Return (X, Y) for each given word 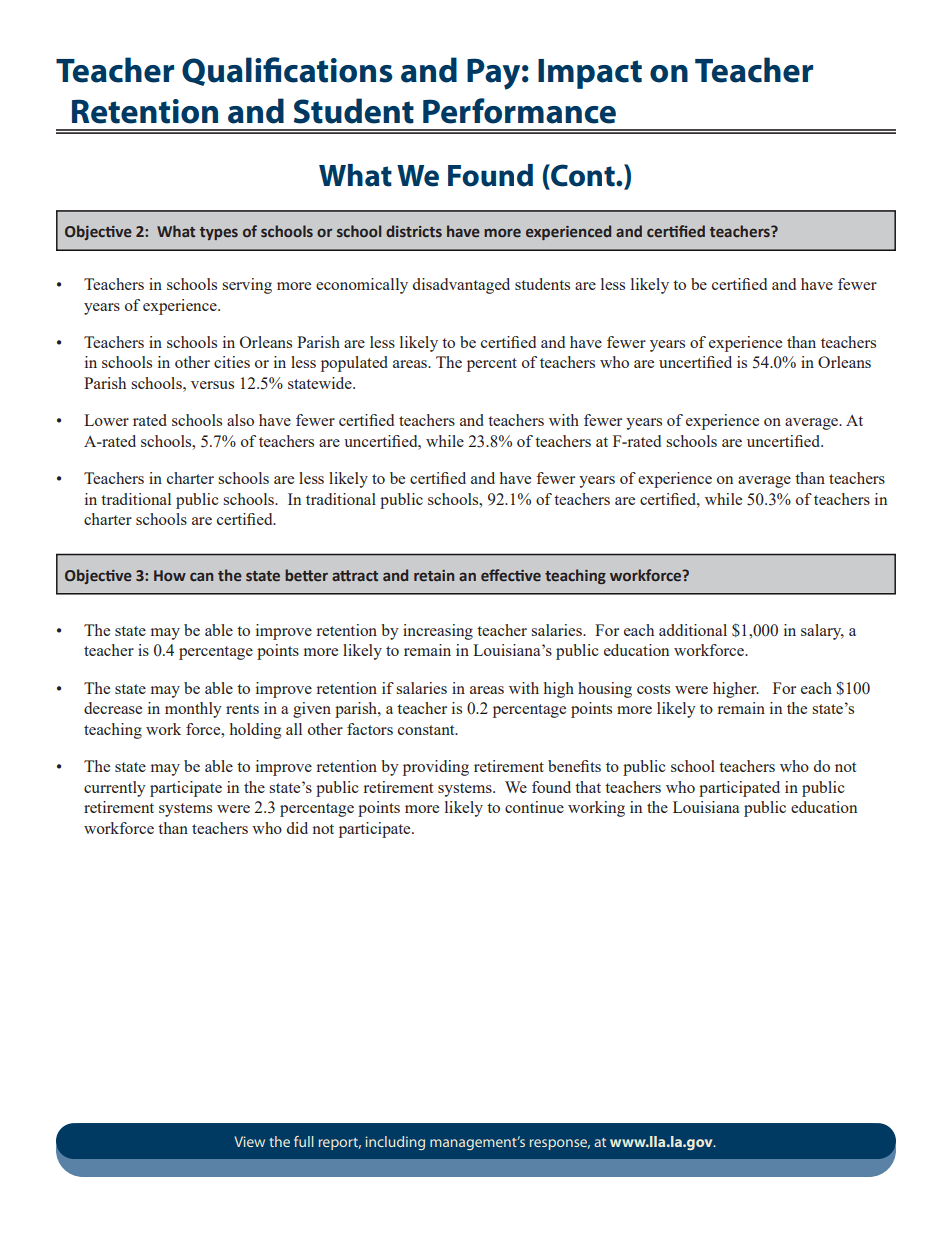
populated (354, 364)
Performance (519, 111)
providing (436, 768)
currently (115, 789)
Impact (590, 74)
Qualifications (287, 71)
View (250, 1141)
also (240, 420)
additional (693, 630)
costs (653, 689)
